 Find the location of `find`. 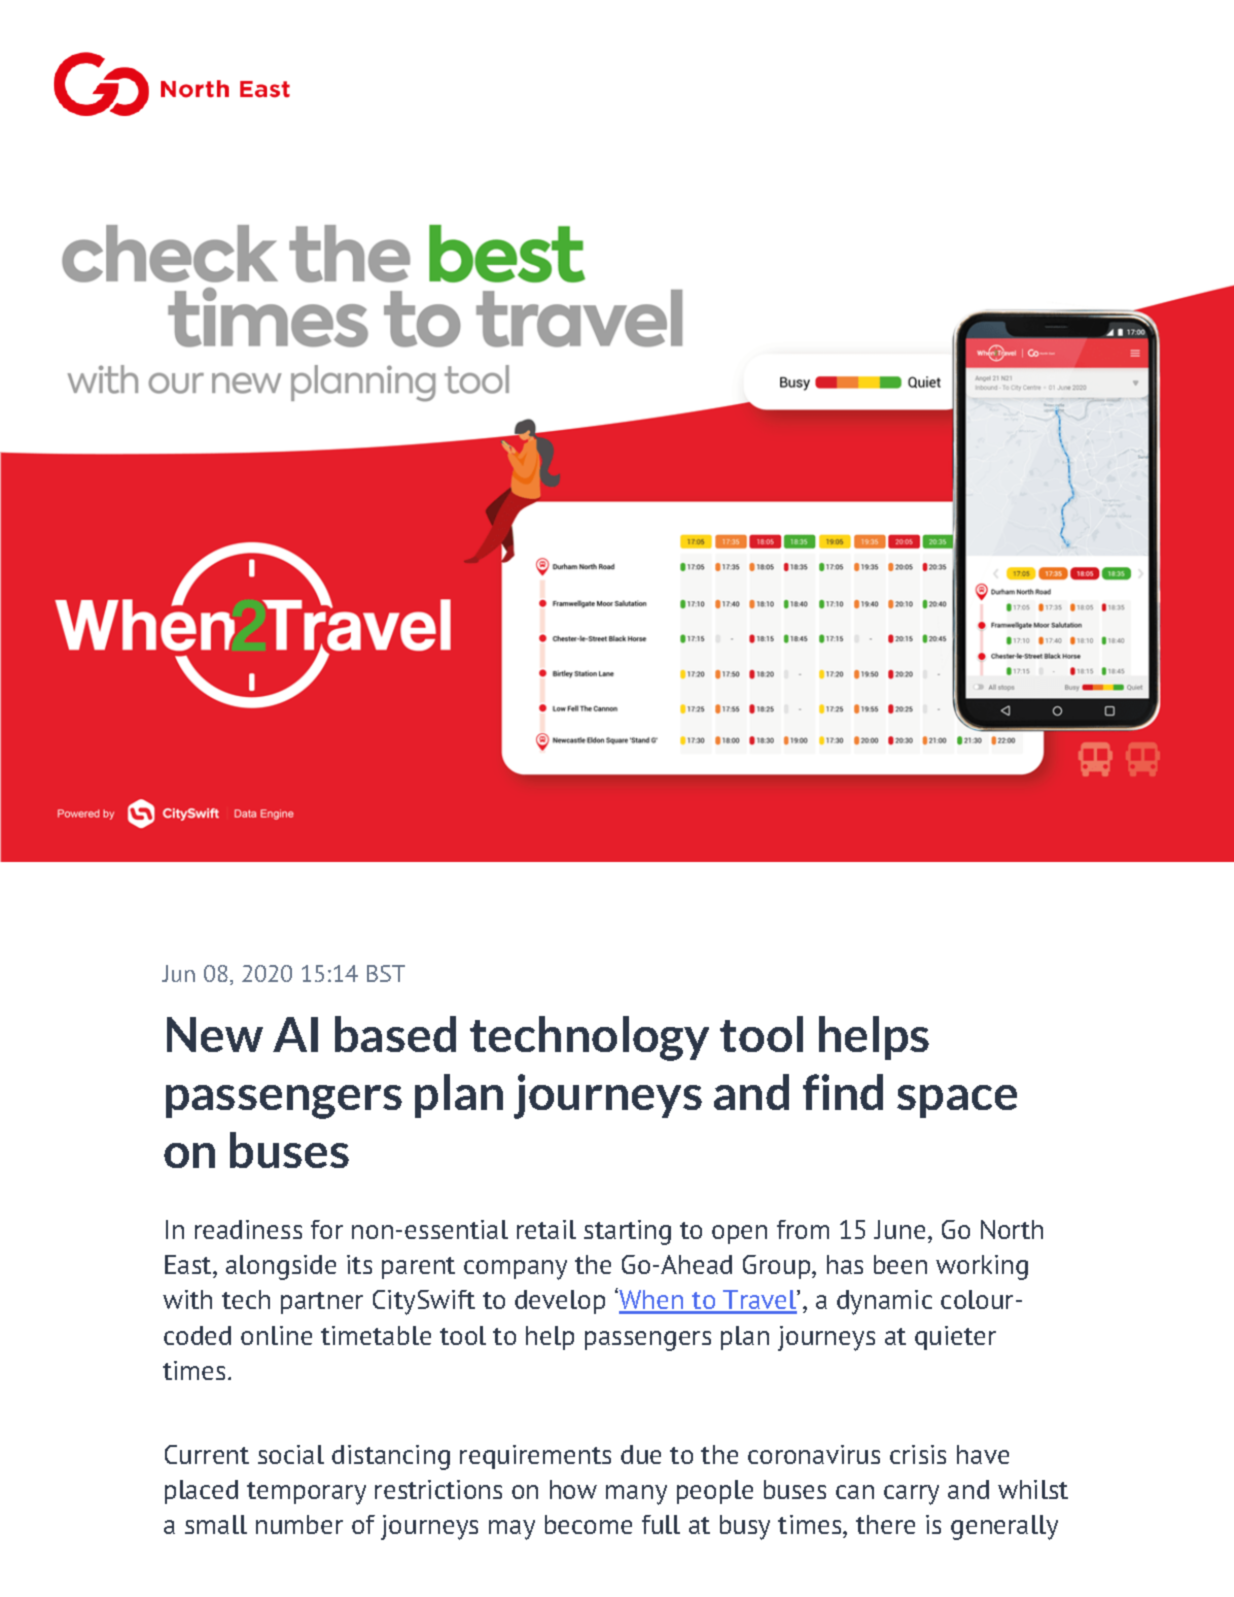

find is located at coordinates (843, 1092).
